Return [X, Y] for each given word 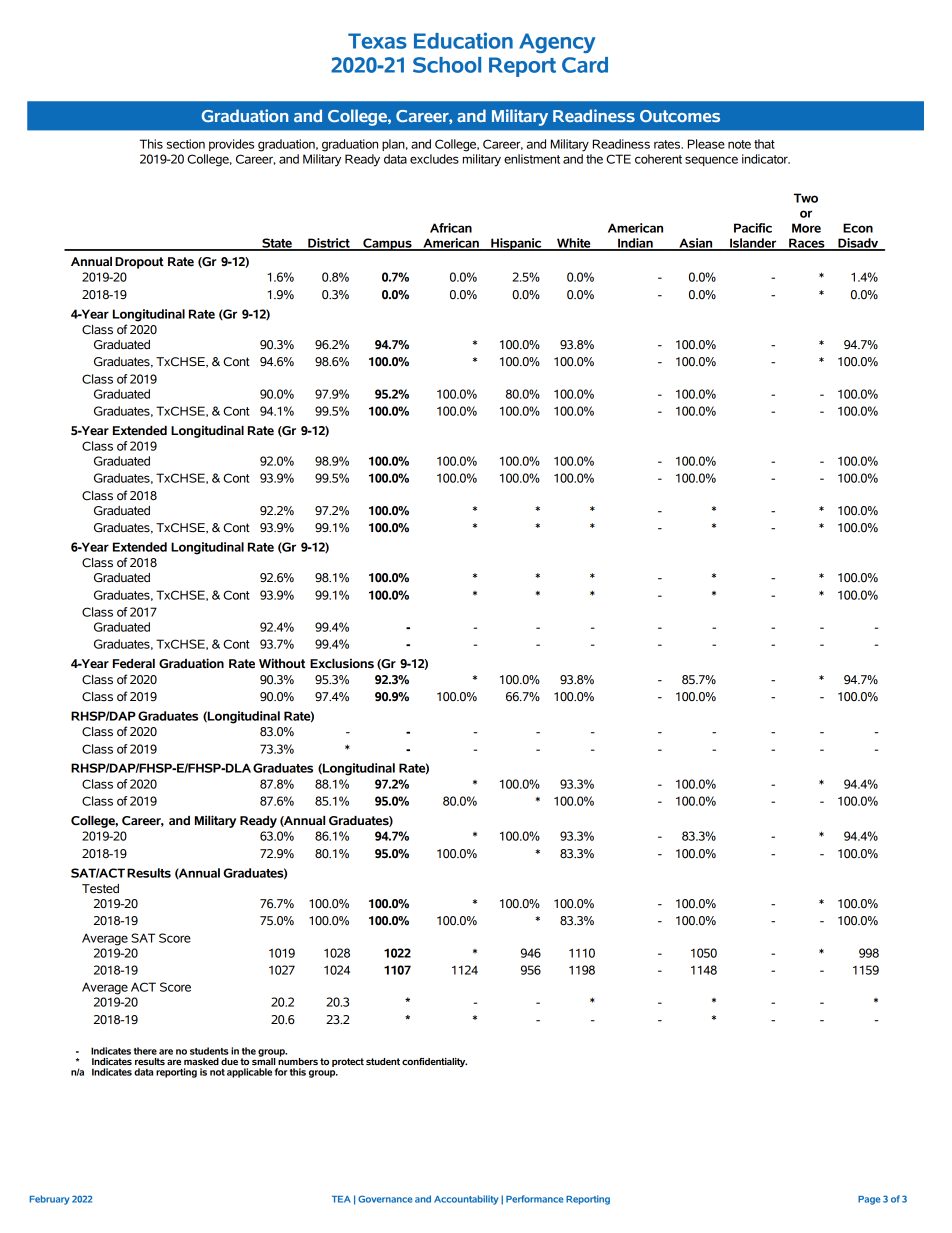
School [447, 65]
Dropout [139, 263]
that [764, 144]
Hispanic [516, 244]
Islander [753, 244]
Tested [100, 889]
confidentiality [434, 1062]
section [186, 144]
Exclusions [342, 663]
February [49, 1200]
